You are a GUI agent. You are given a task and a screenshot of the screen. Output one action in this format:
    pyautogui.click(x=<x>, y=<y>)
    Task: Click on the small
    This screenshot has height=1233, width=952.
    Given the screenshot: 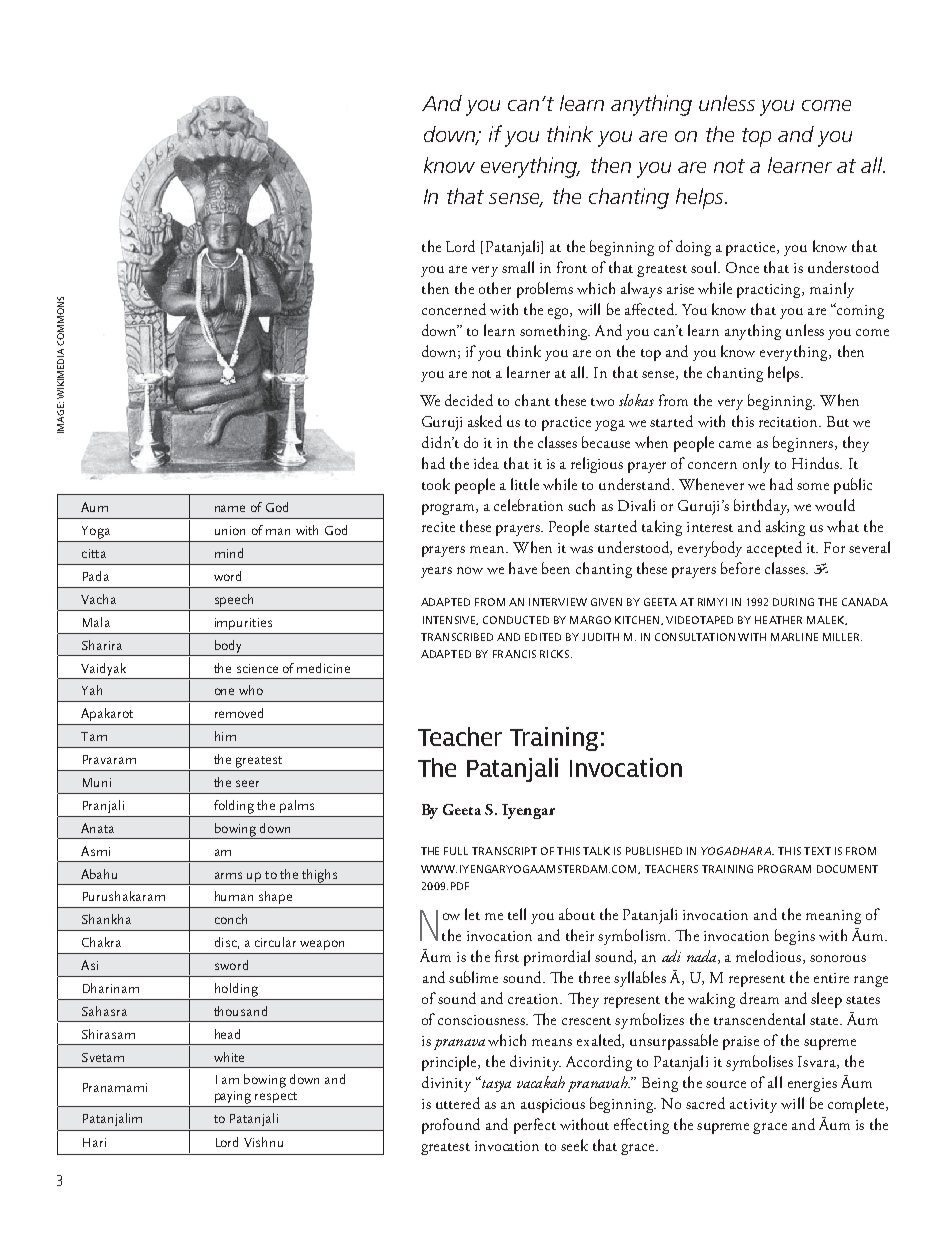 What is the action you would take?
    pyautogui.click(x=518, y=267)
